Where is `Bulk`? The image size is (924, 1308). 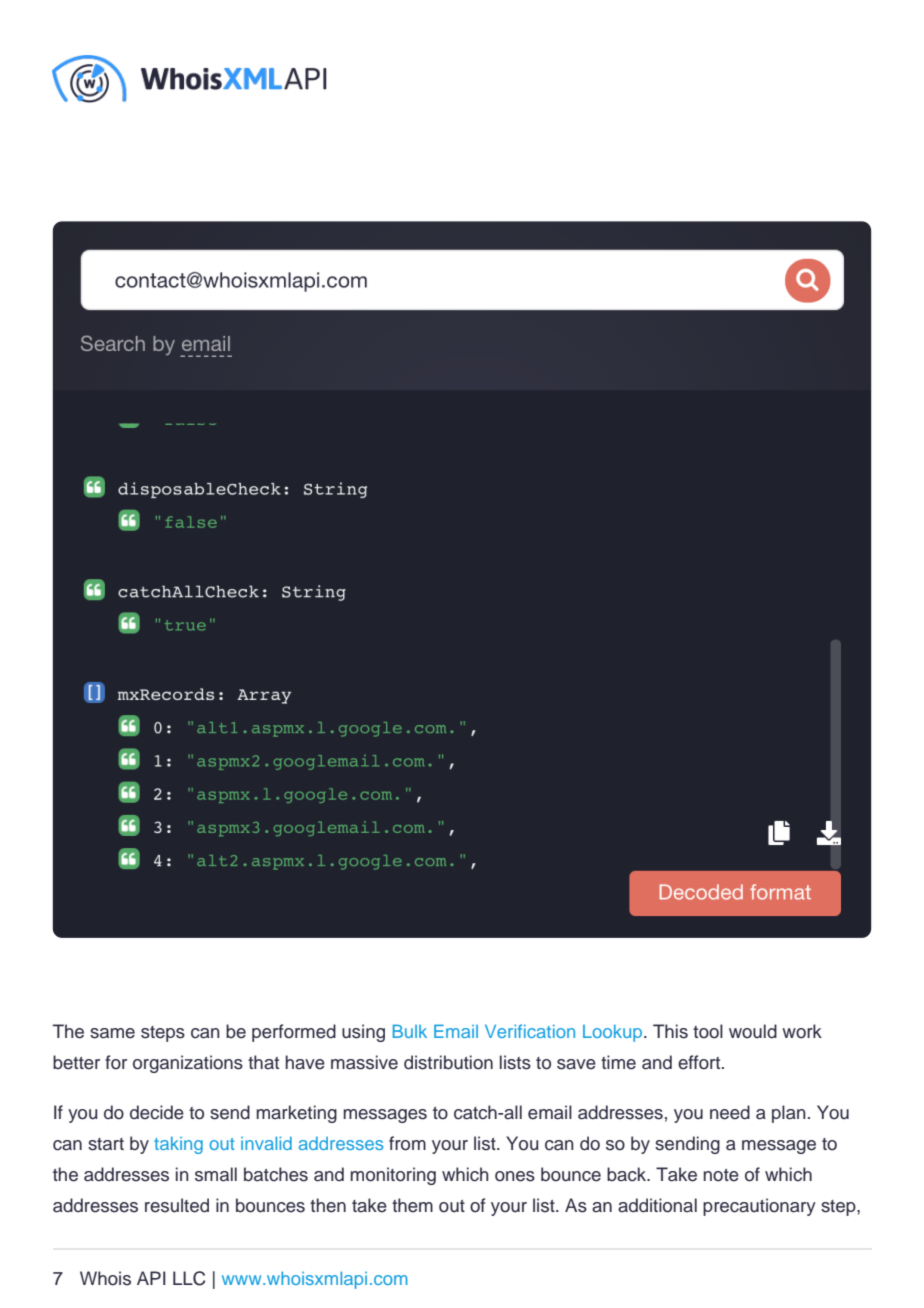
Bulk is located at coordinates (410, 1031).
